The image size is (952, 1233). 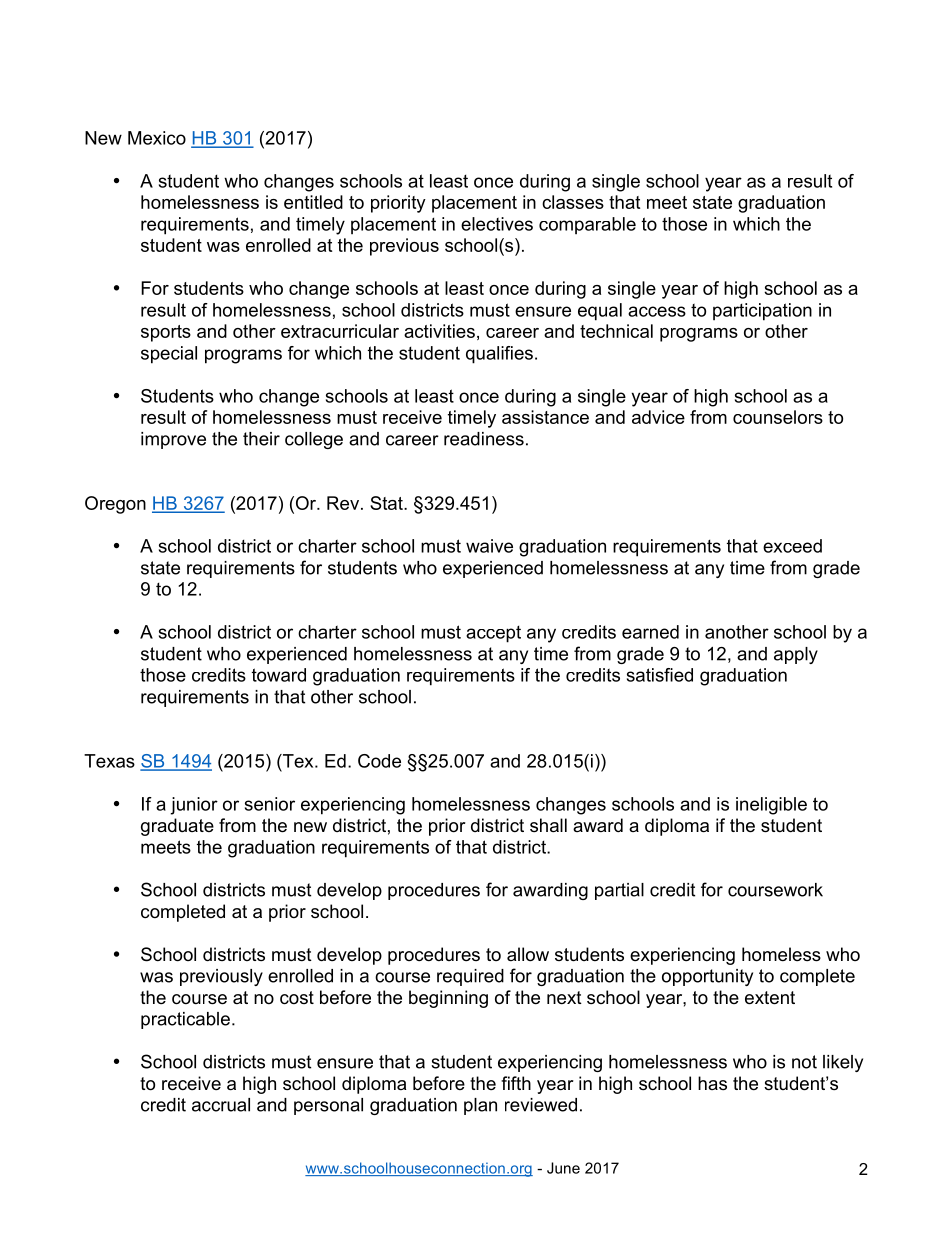 What do you see at coordinates (587, 226) in the screenshot?
I see `comparable` at bounding box center [587, 226].
